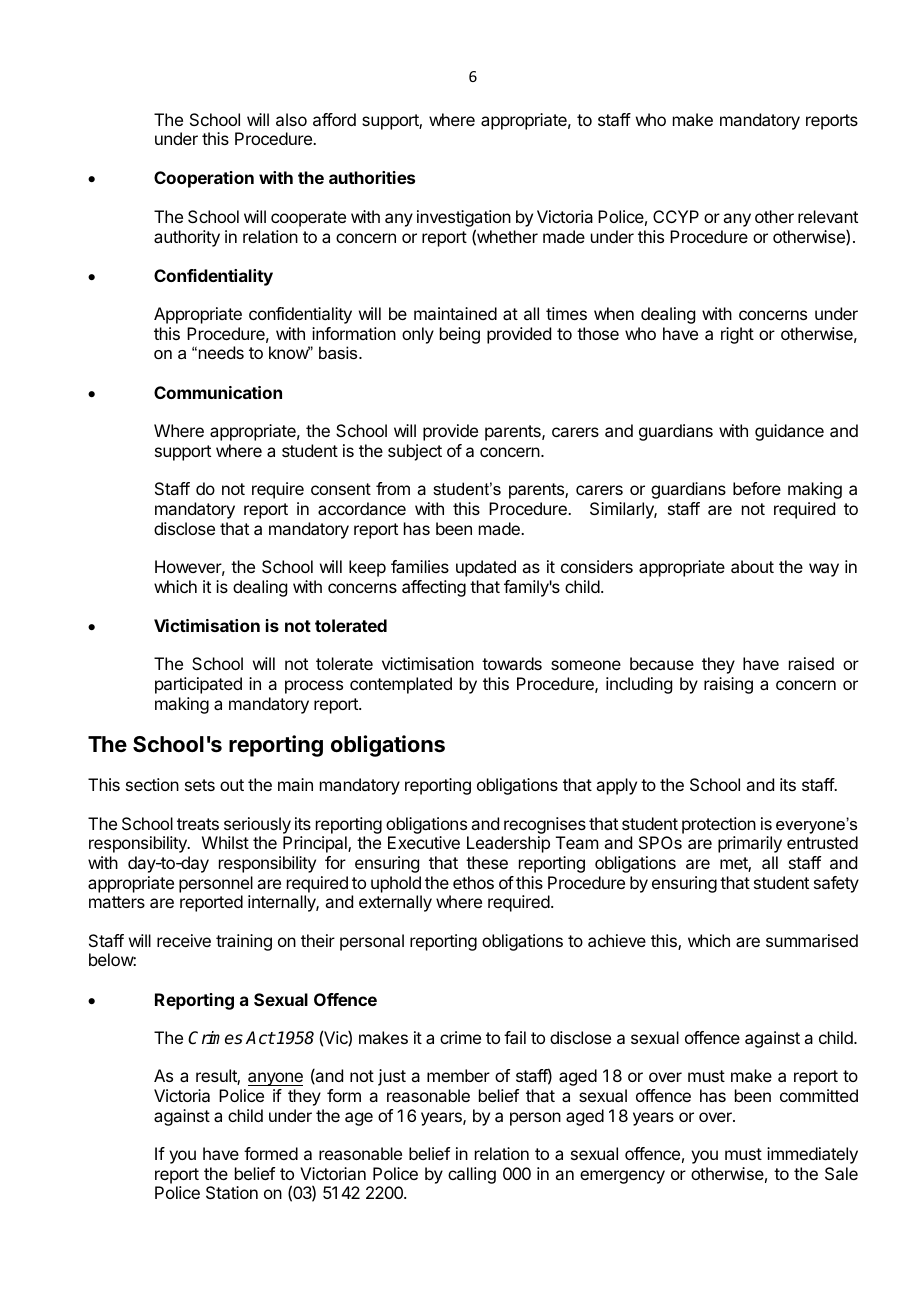 The width and height of the page is (924, 1308). What do you see at coordinates (204, 179) in the page?
I see `Cooperation` at bounding box center [204, 179].
